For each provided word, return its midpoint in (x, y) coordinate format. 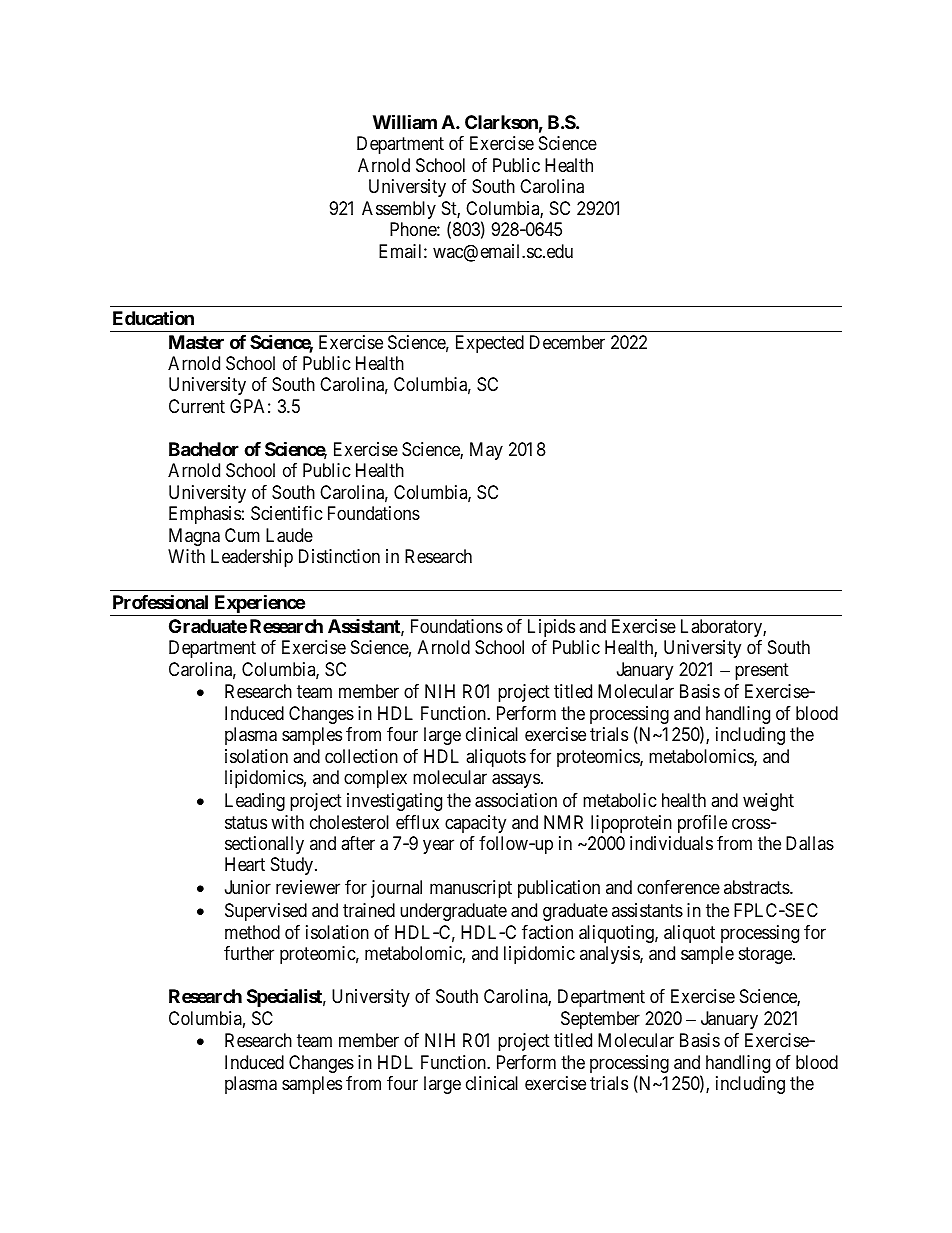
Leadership (252, 558)
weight (768, 802)
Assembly (399, 210)
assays (516, 781)
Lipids (551, 628)
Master (196, 342)
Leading (255, 802)
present (762, 671)
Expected (490, 344)
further (249, 953)
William (405, 121)
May (486, 451)
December (567, 342)
